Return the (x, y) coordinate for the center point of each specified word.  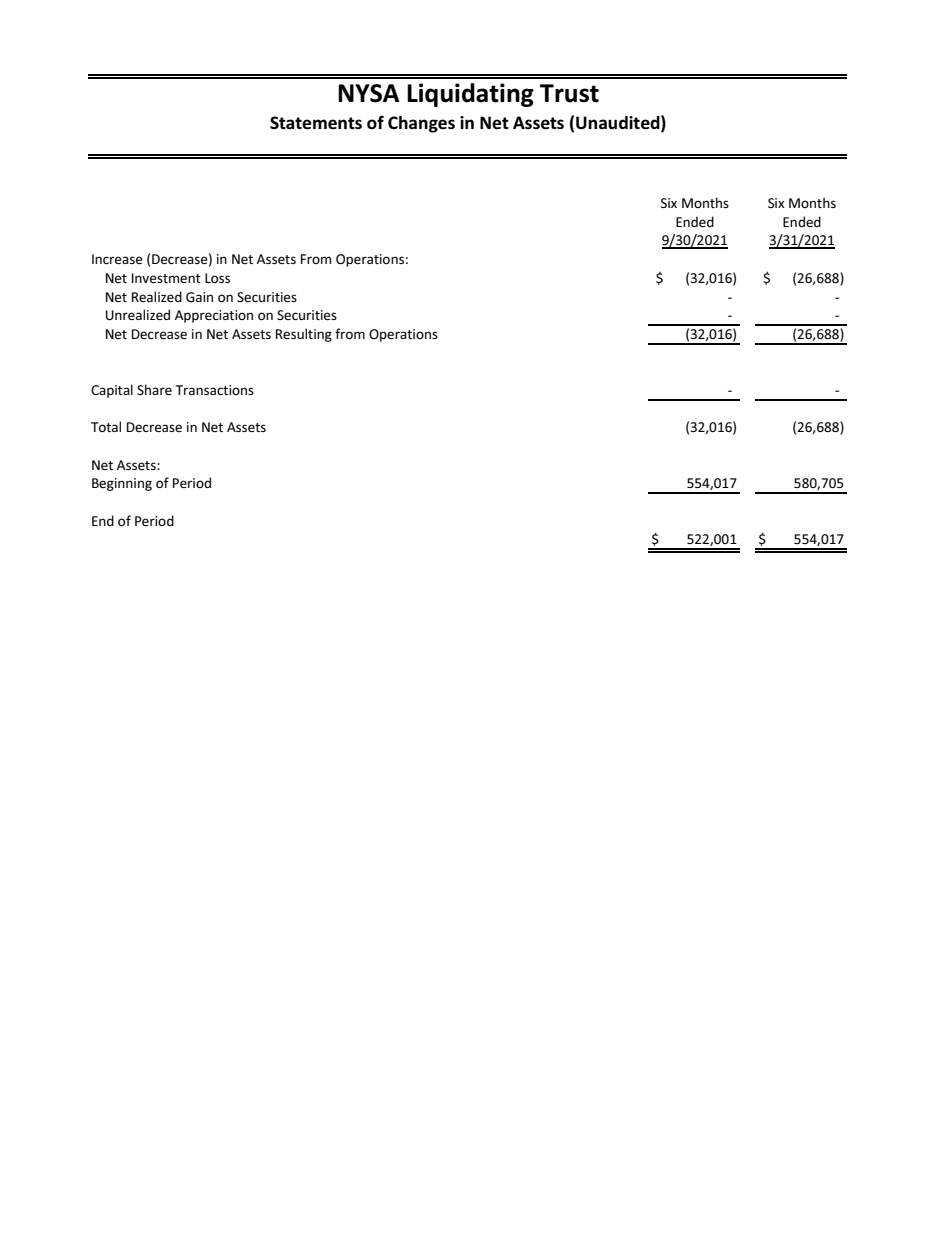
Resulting (304, 335)
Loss (217, 278)
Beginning (122, 484)
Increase (117, 259)
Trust (569, 93)
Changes (421, 124)
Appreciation (214, 316)
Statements (316, 122)
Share (154, 389)
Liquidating (470, 95)
